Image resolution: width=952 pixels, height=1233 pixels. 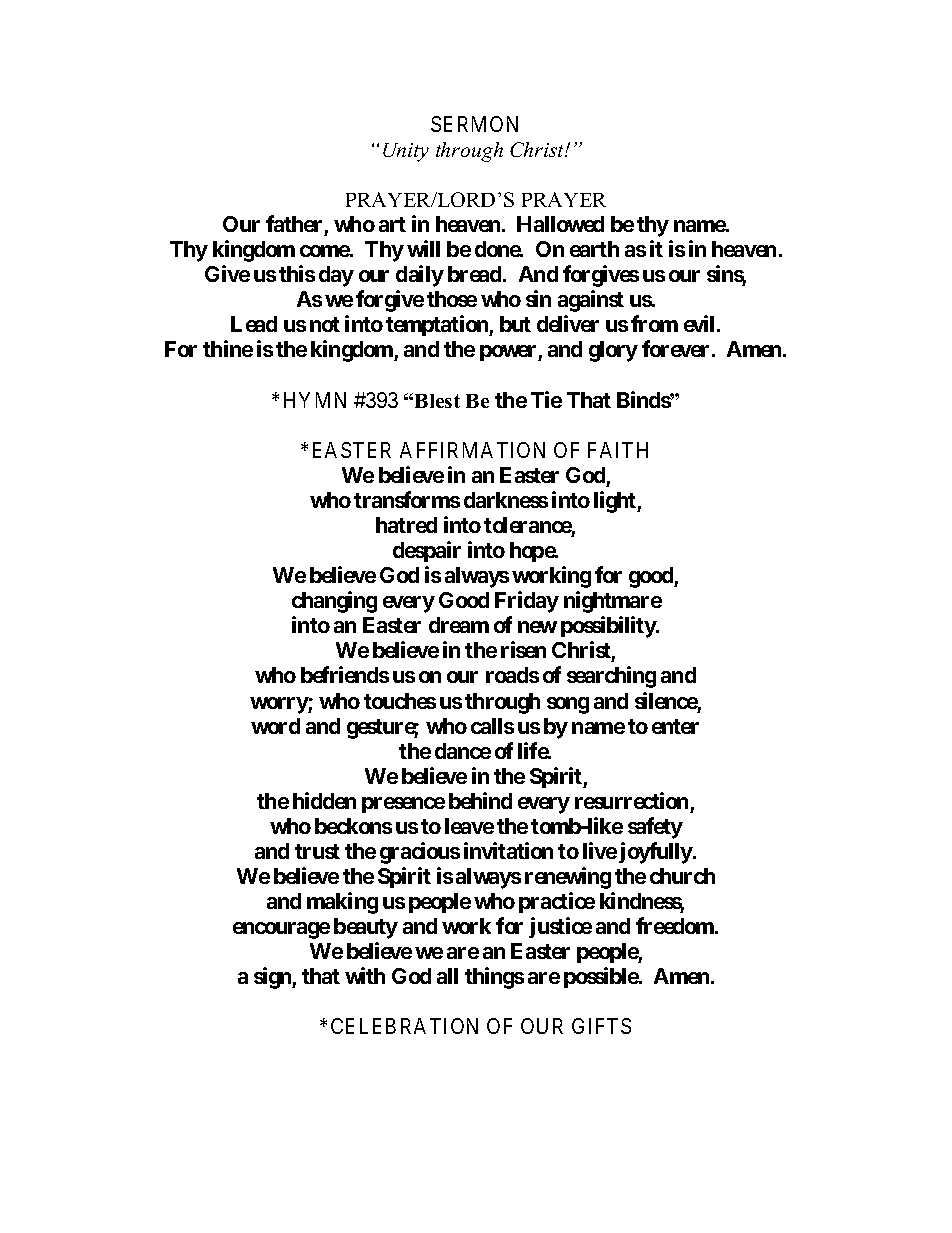 I want to click on risen, so click(x=523, y=649).
